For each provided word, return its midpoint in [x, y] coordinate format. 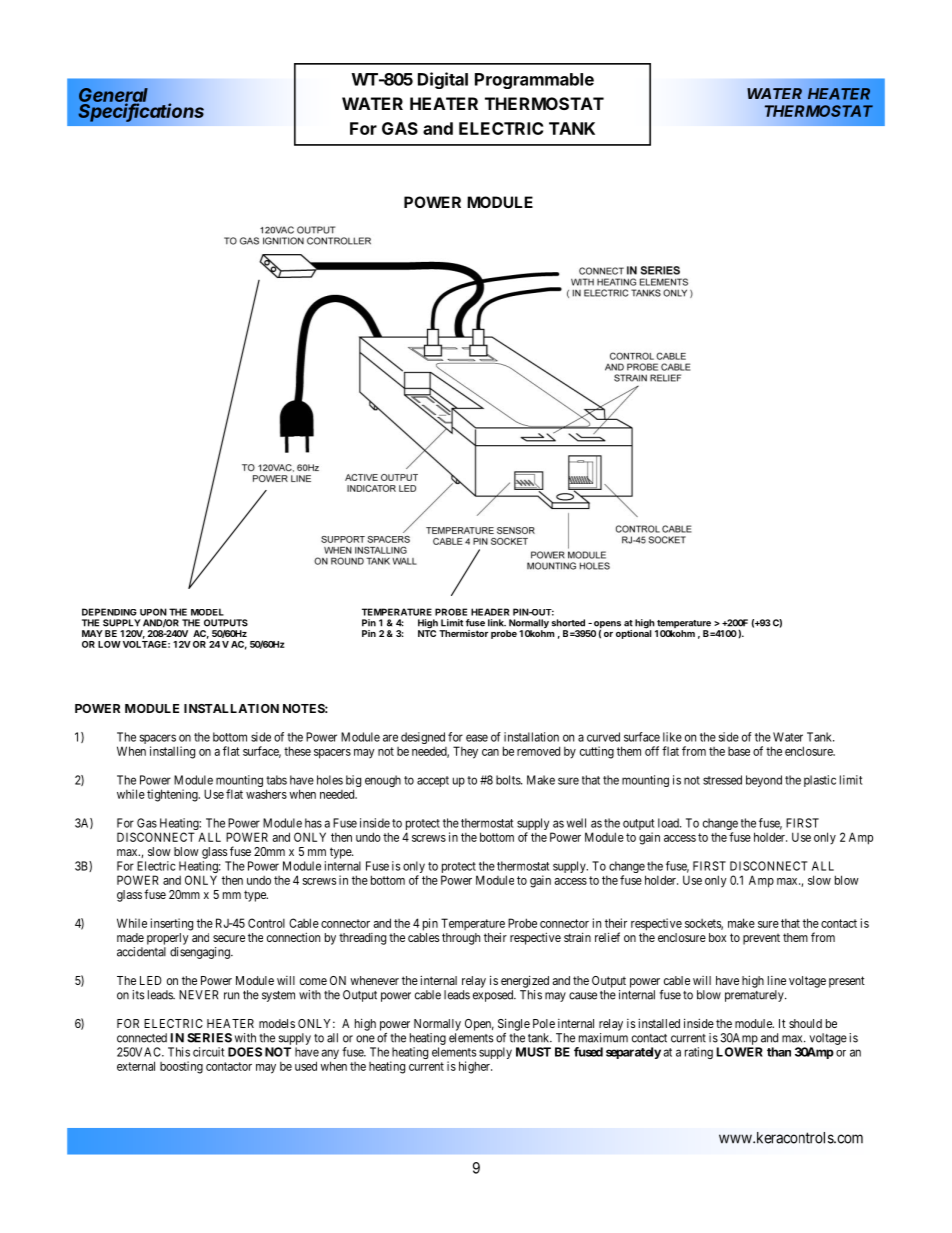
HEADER [490, 612]
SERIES [209, 1038]
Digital [443, 80]
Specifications [141, 111]
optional [634, 633]
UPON [153, 612]
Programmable [534, 81]
